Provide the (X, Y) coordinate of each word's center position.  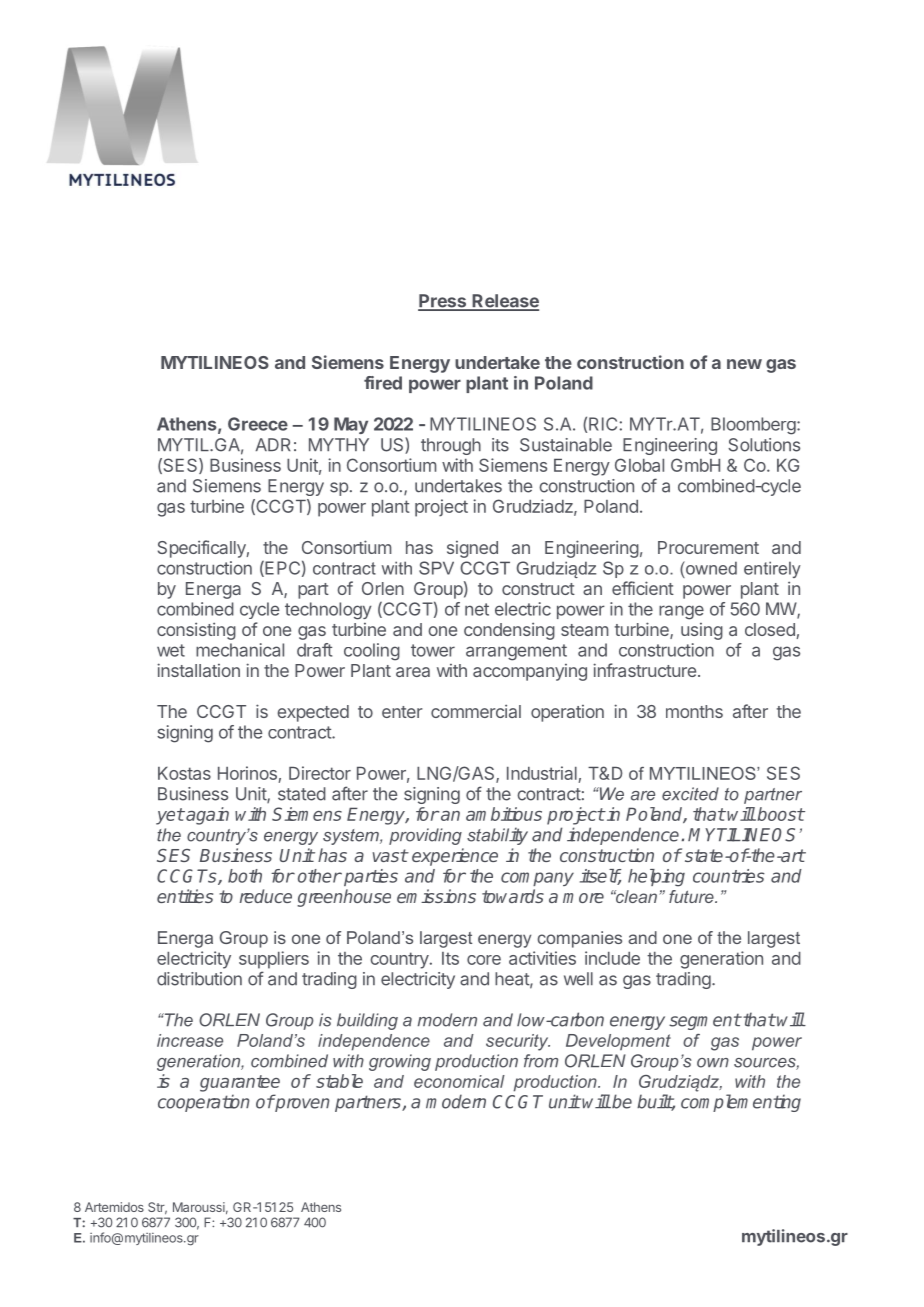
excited (690, 794)
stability (497, 836)
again (206, 816)
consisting (196, 631)
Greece (258, 424)
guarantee (240, 1083)
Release (504, 302)
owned (710, 568)
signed (472, 549)
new (744, 364)
